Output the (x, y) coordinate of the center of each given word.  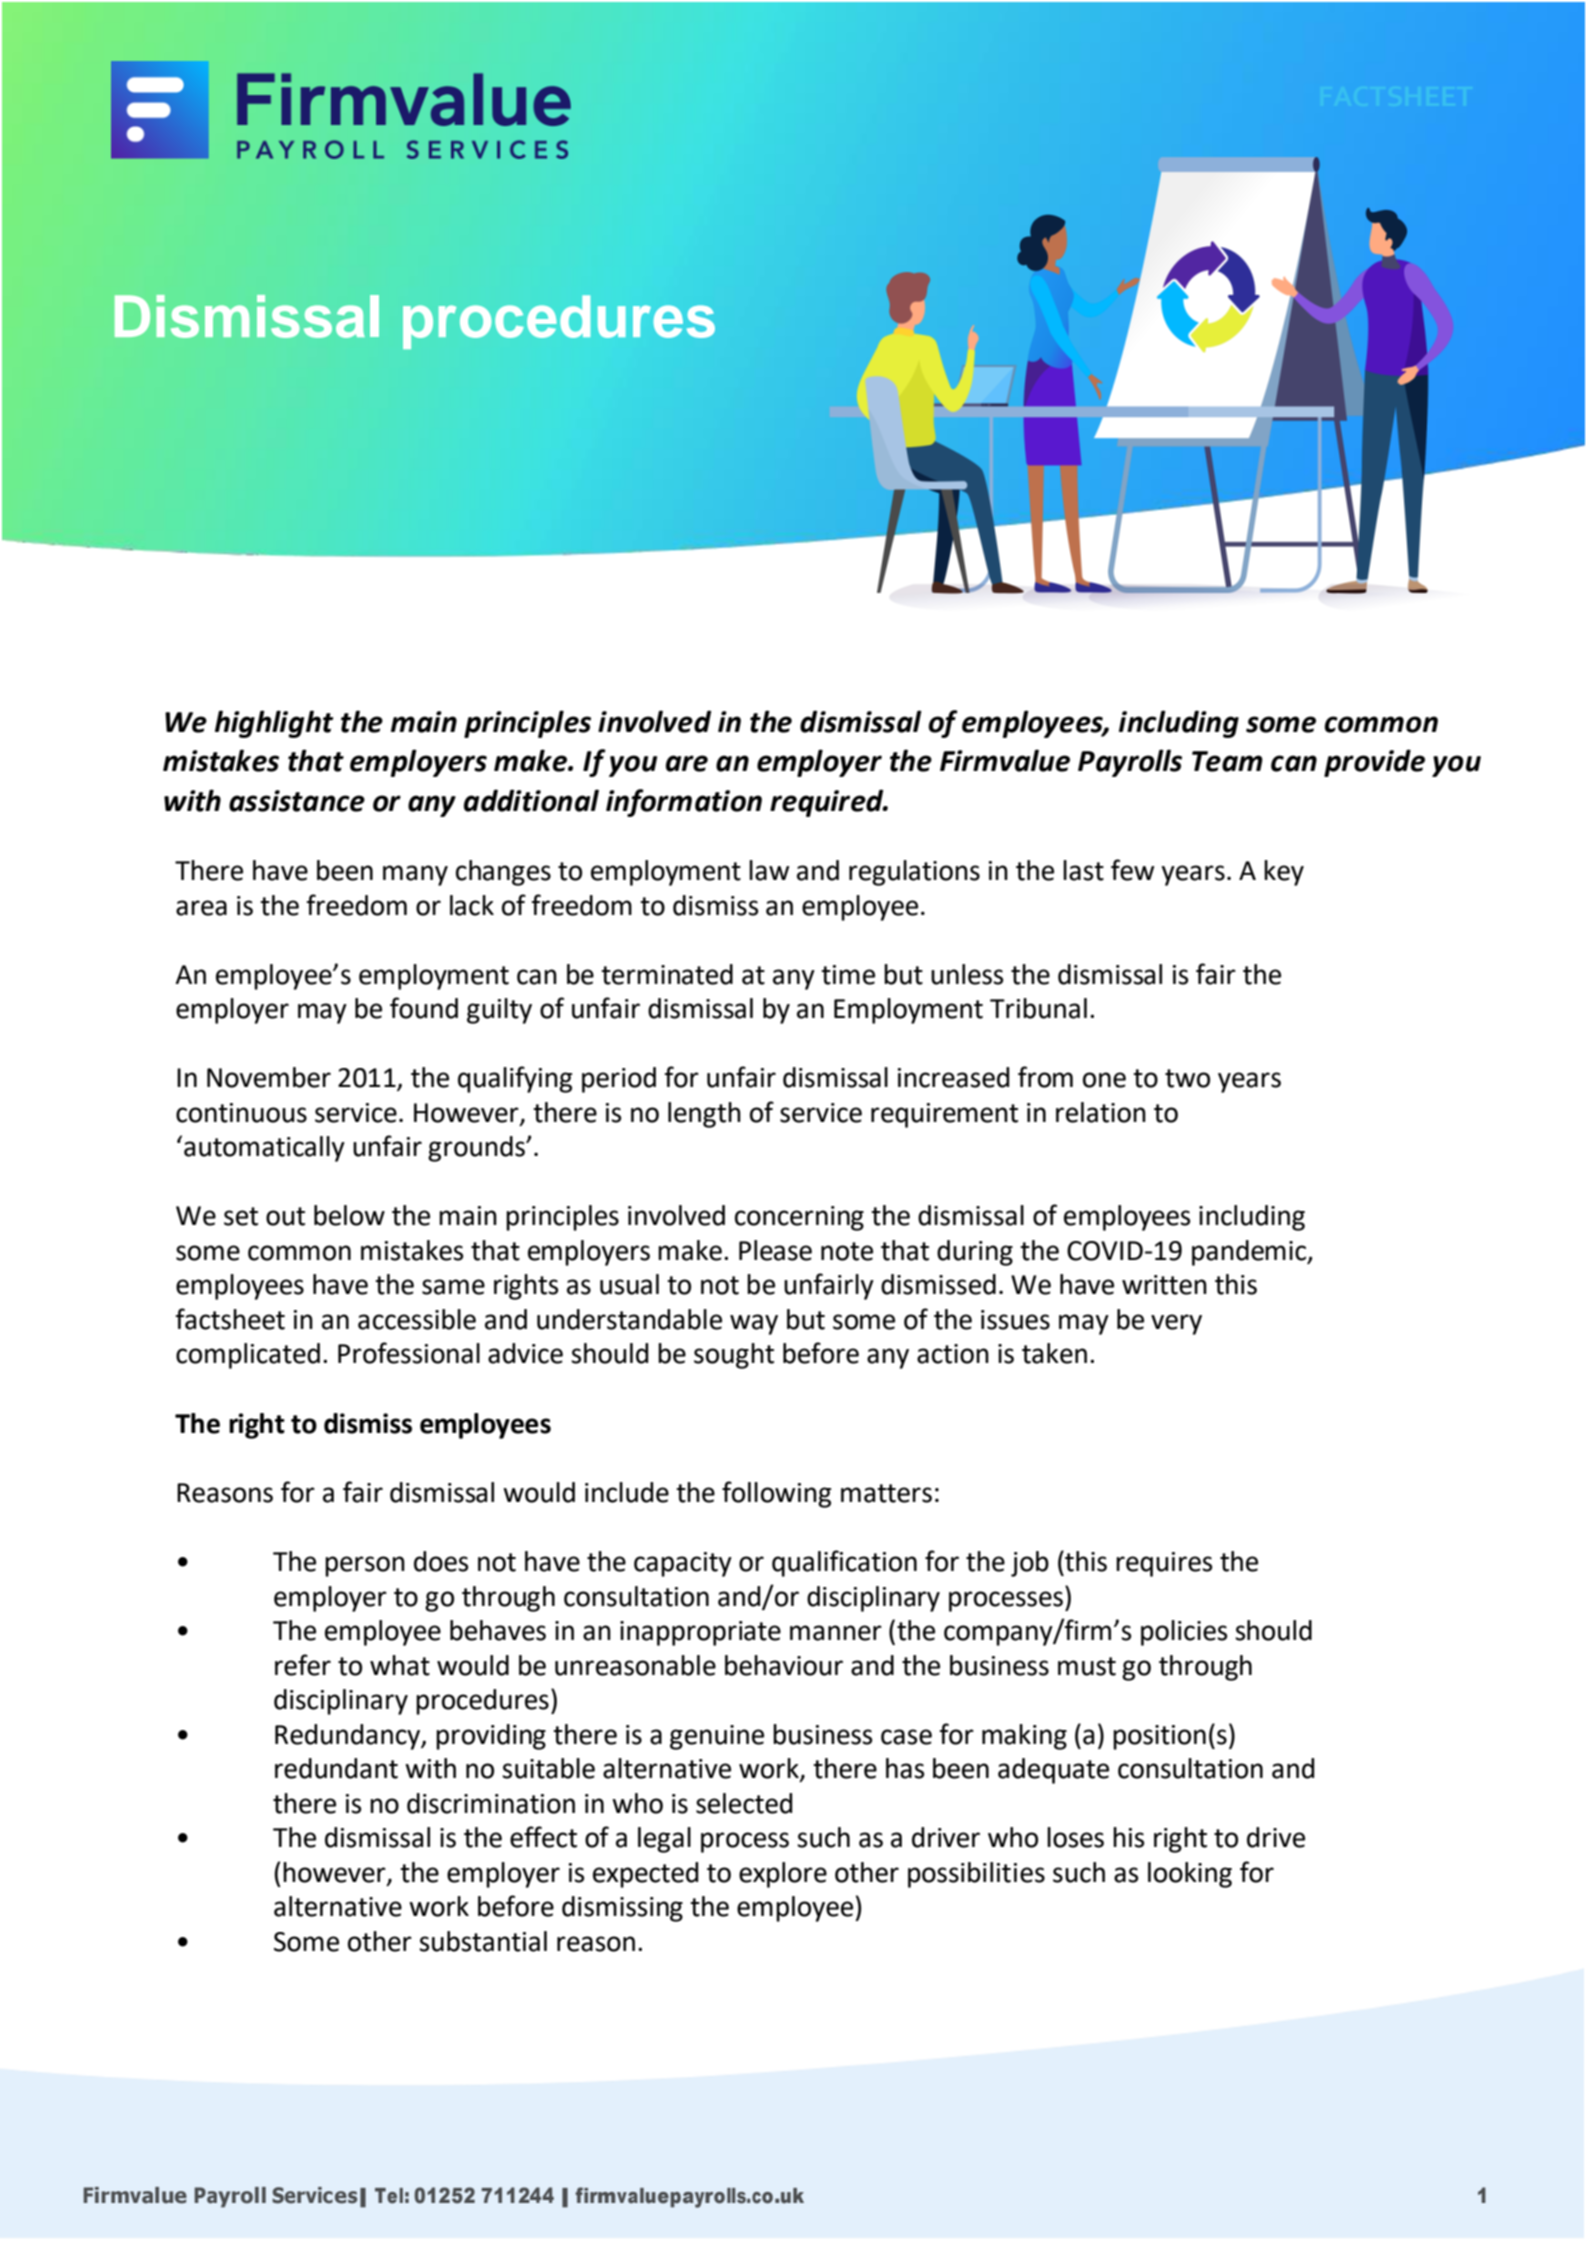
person (365, 1566)
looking (1190, 1875)
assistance (297, 801)
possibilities (976, 1875)
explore (783, 1875)
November (269, 1077)
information (684, 803)
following (776, 1494)
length (704, 1115)
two (1187, 1078)
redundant (336, 1768)
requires (1164, 1564)
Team (1227, 761)
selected (744, 1803)
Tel (389, 2196)
